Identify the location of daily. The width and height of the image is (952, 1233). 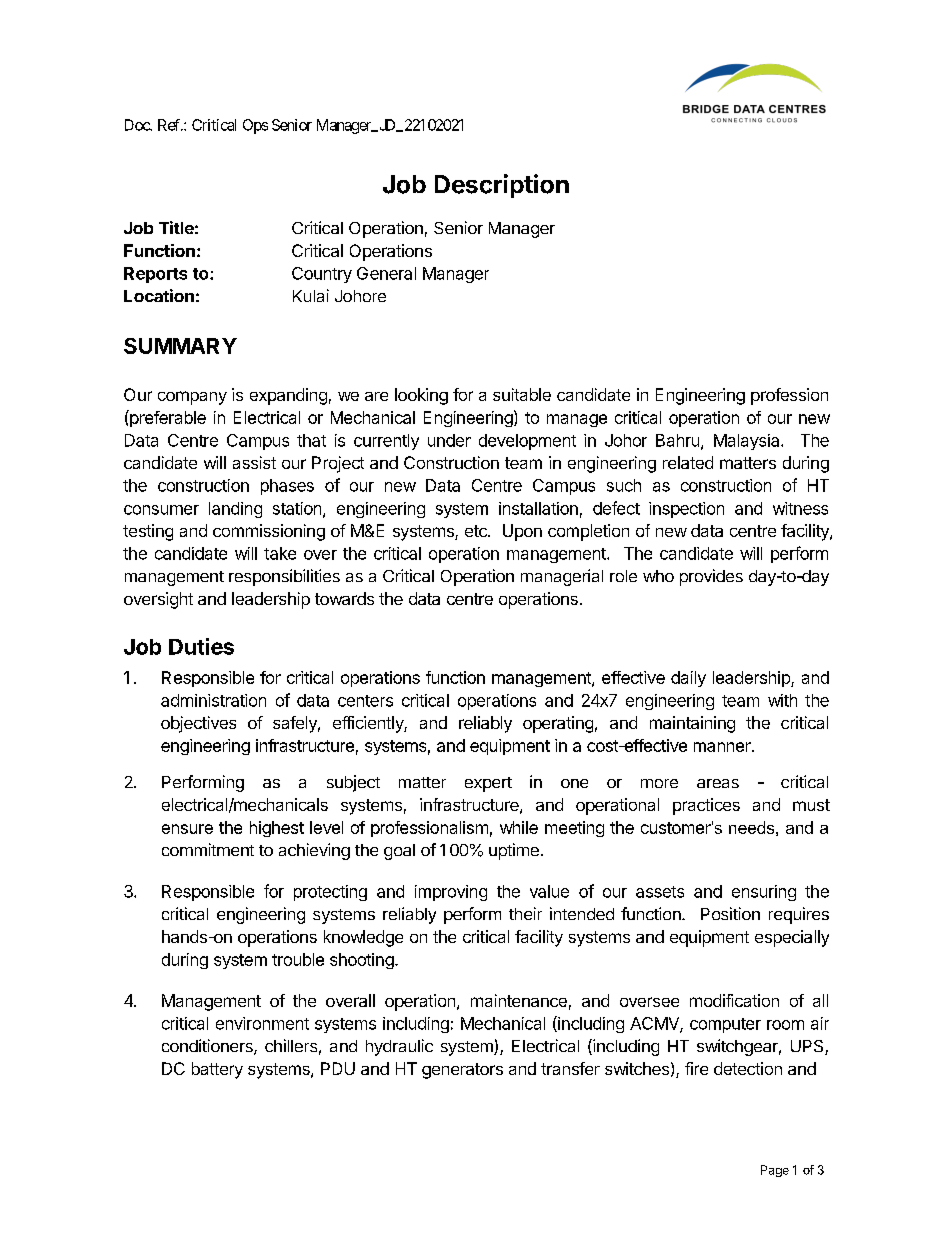
(688, 679).
